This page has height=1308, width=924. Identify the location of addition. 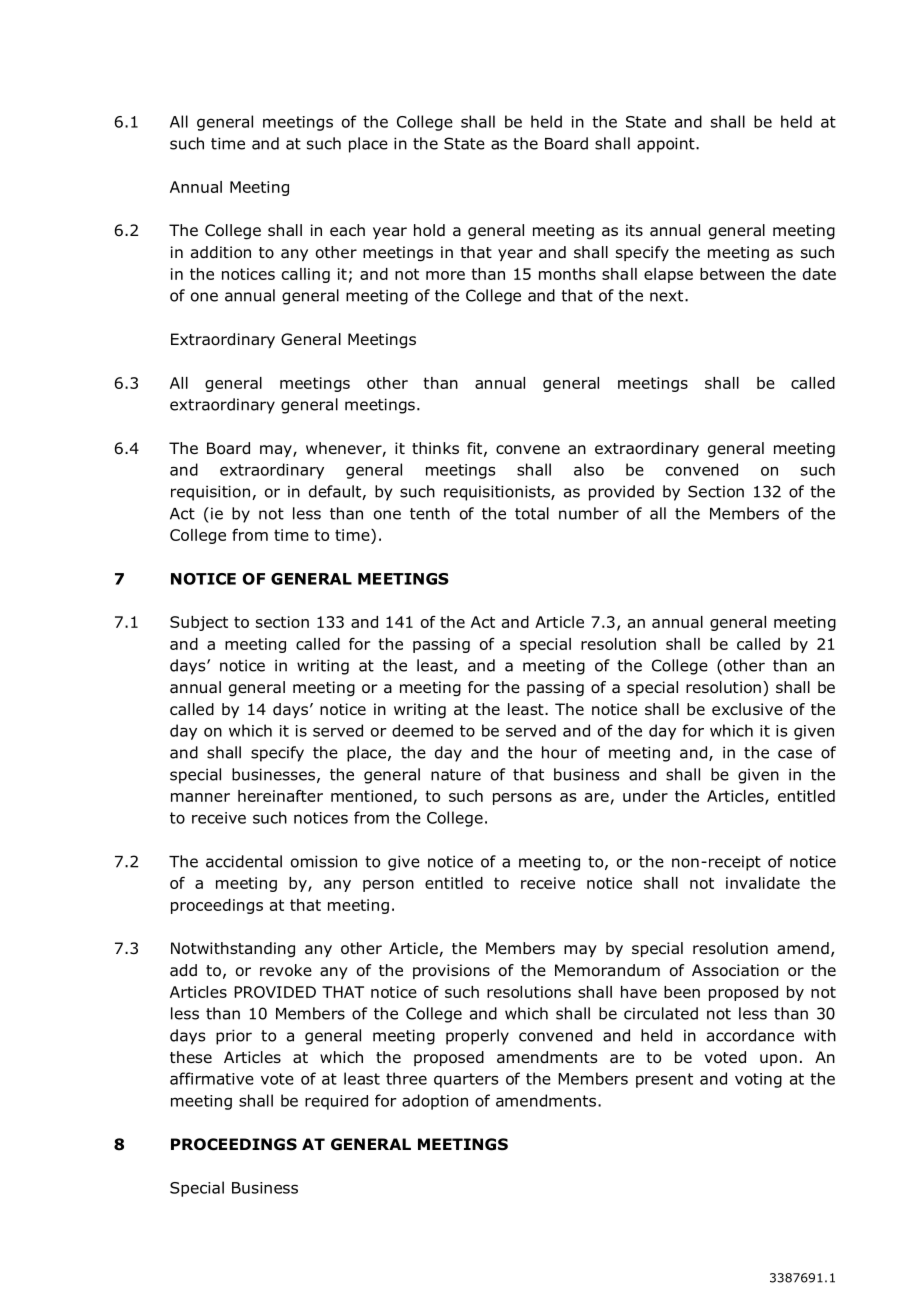
(221, 252).
